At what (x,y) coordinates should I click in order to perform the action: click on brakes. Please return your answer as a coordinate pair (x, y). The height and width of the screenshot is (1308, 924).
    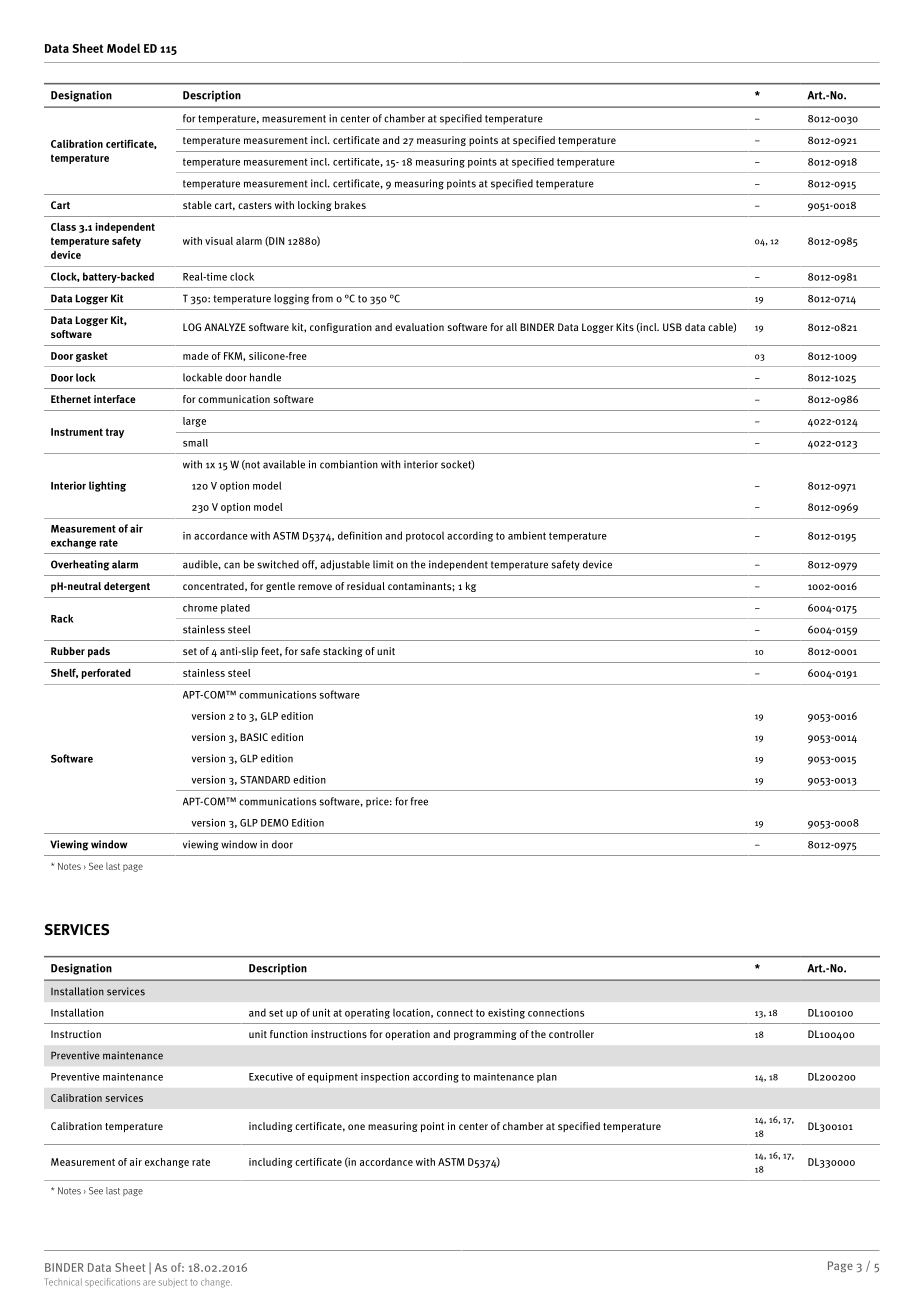
    Looking at the image, I should click on (350, 205).
